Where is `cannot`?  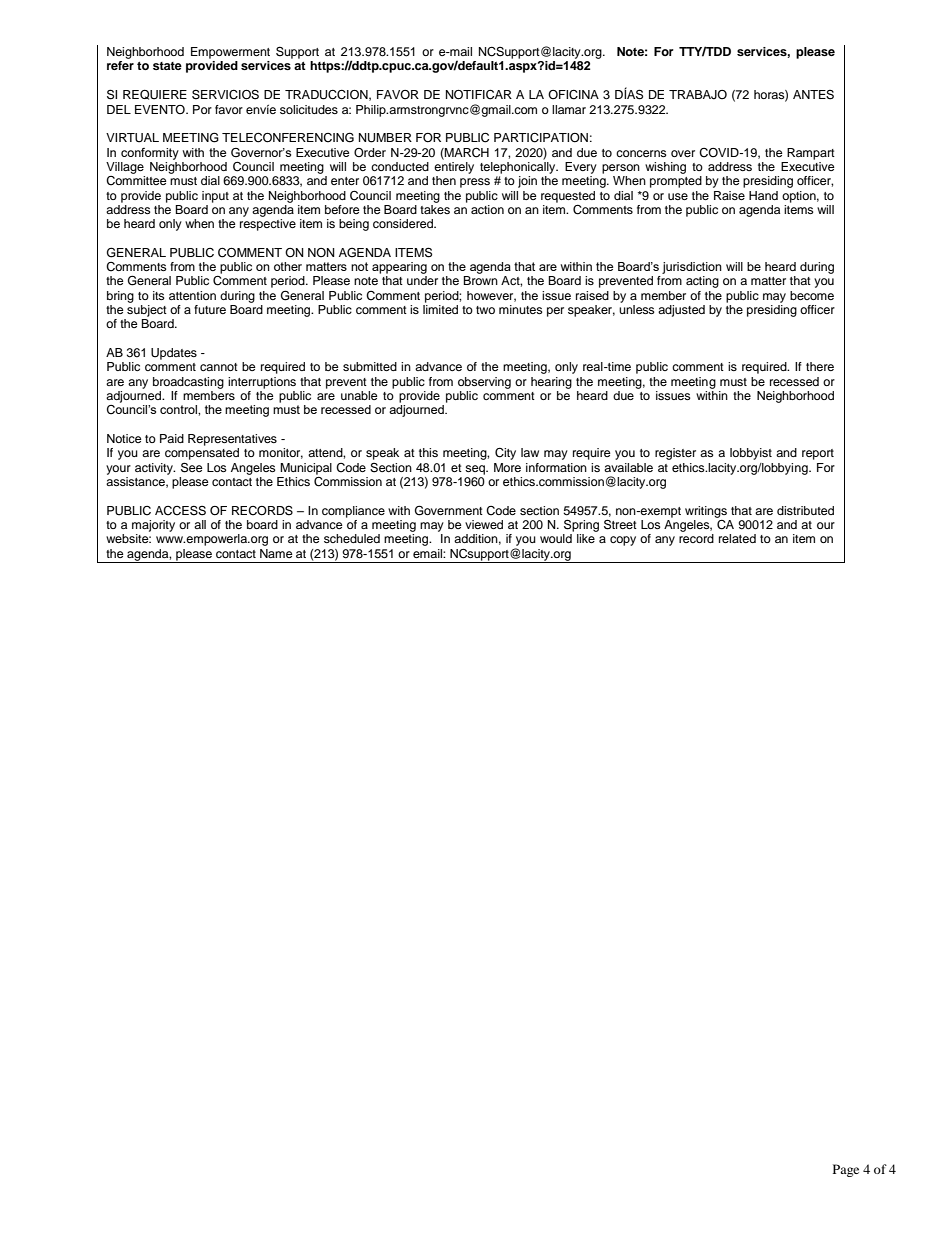 cannot is located at coordinates (219, 367).
